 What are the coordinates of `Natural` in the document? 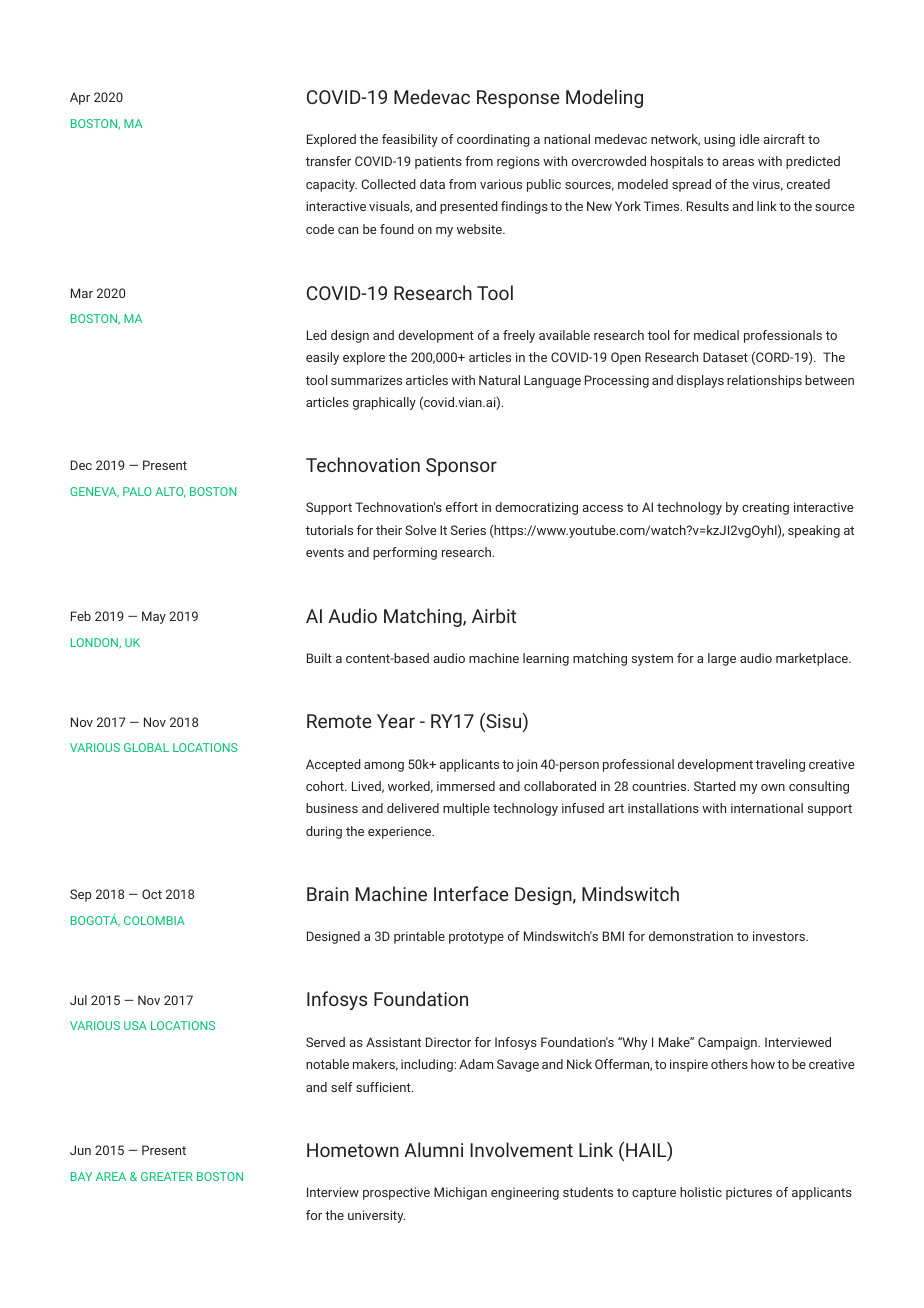 It's located at (499, 380).
